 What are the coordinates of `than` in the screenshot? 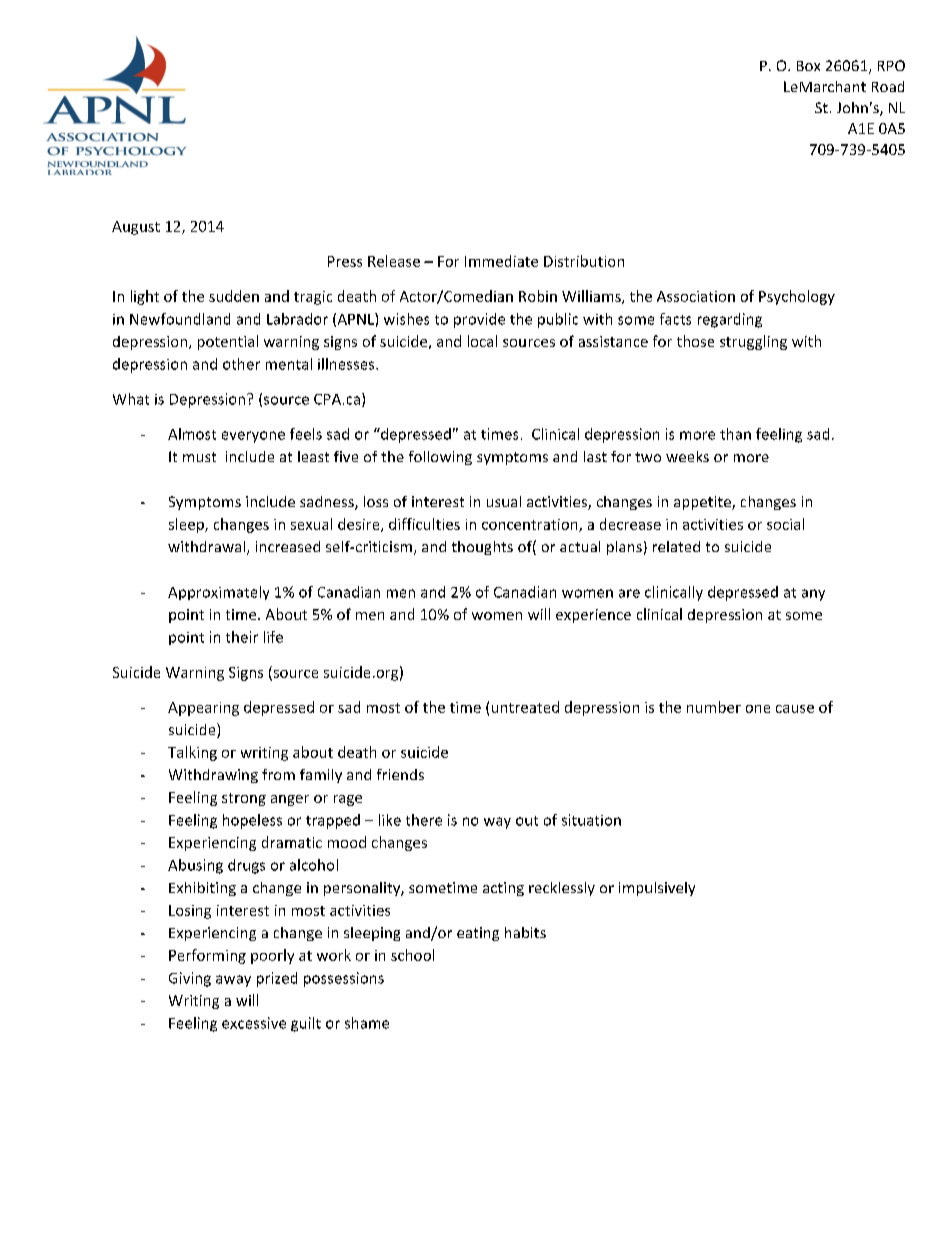 It's located at (735, 434).
